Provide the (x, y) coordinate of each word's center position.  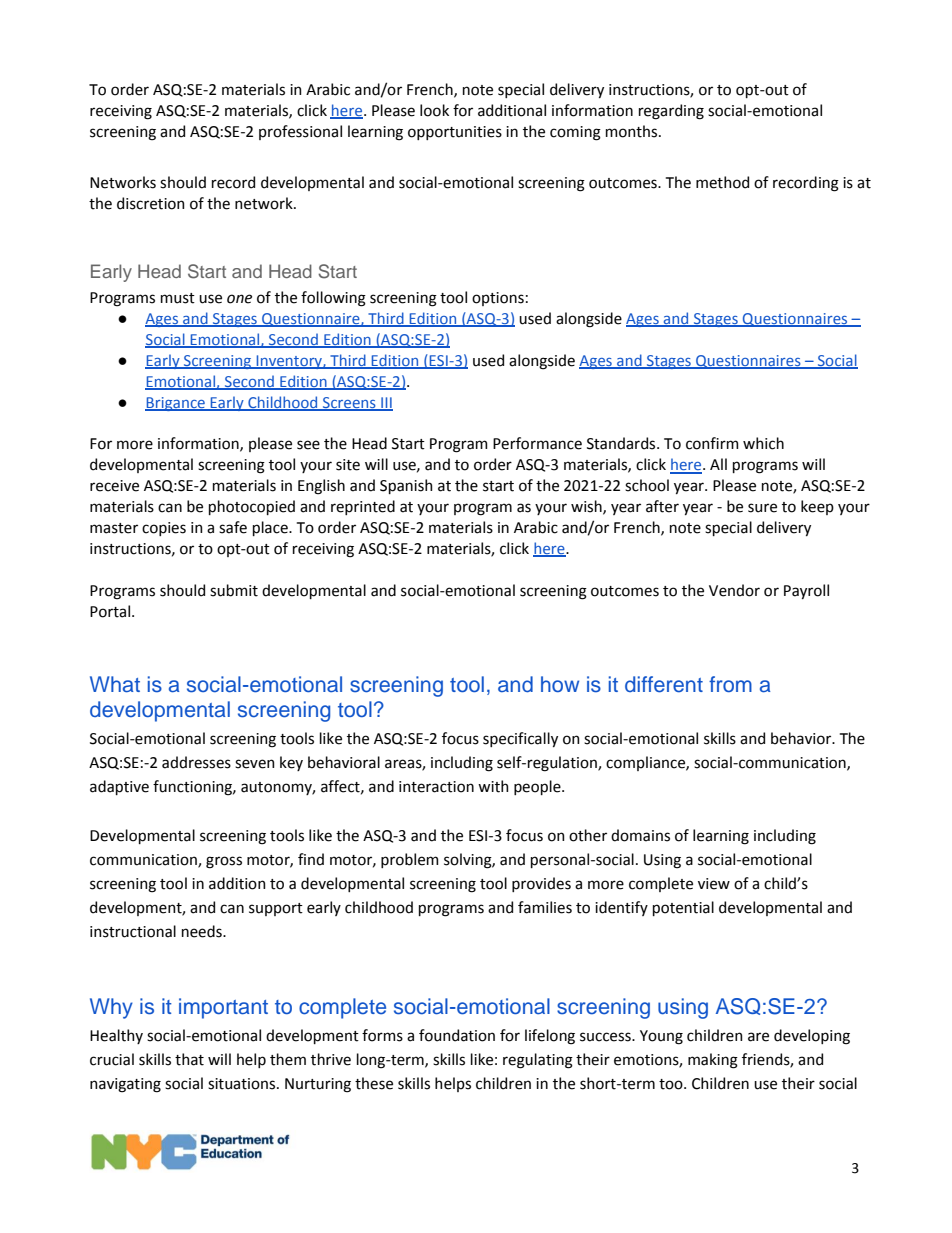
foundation (457, 1035)
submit (234, 590)
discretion (151, 203)
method (722, 182)
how (560, 684)
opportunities (455, 133)
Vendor (734, 590)
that (189, 1059)
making (713, 1061)
